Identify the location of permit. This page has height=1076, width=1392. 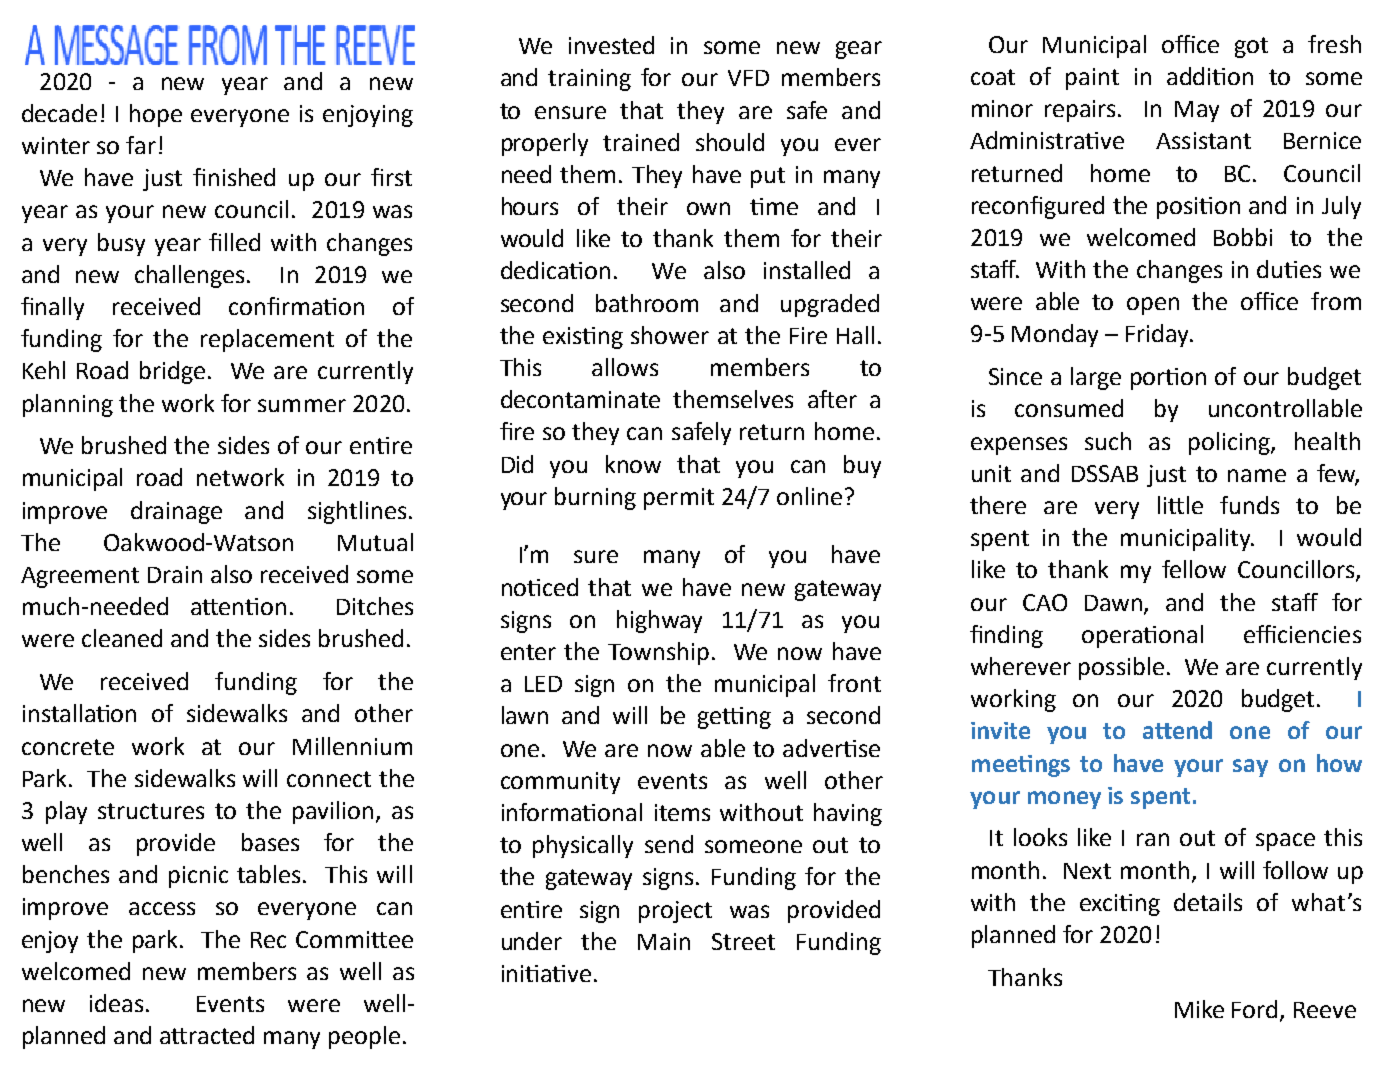
(679, 499).
